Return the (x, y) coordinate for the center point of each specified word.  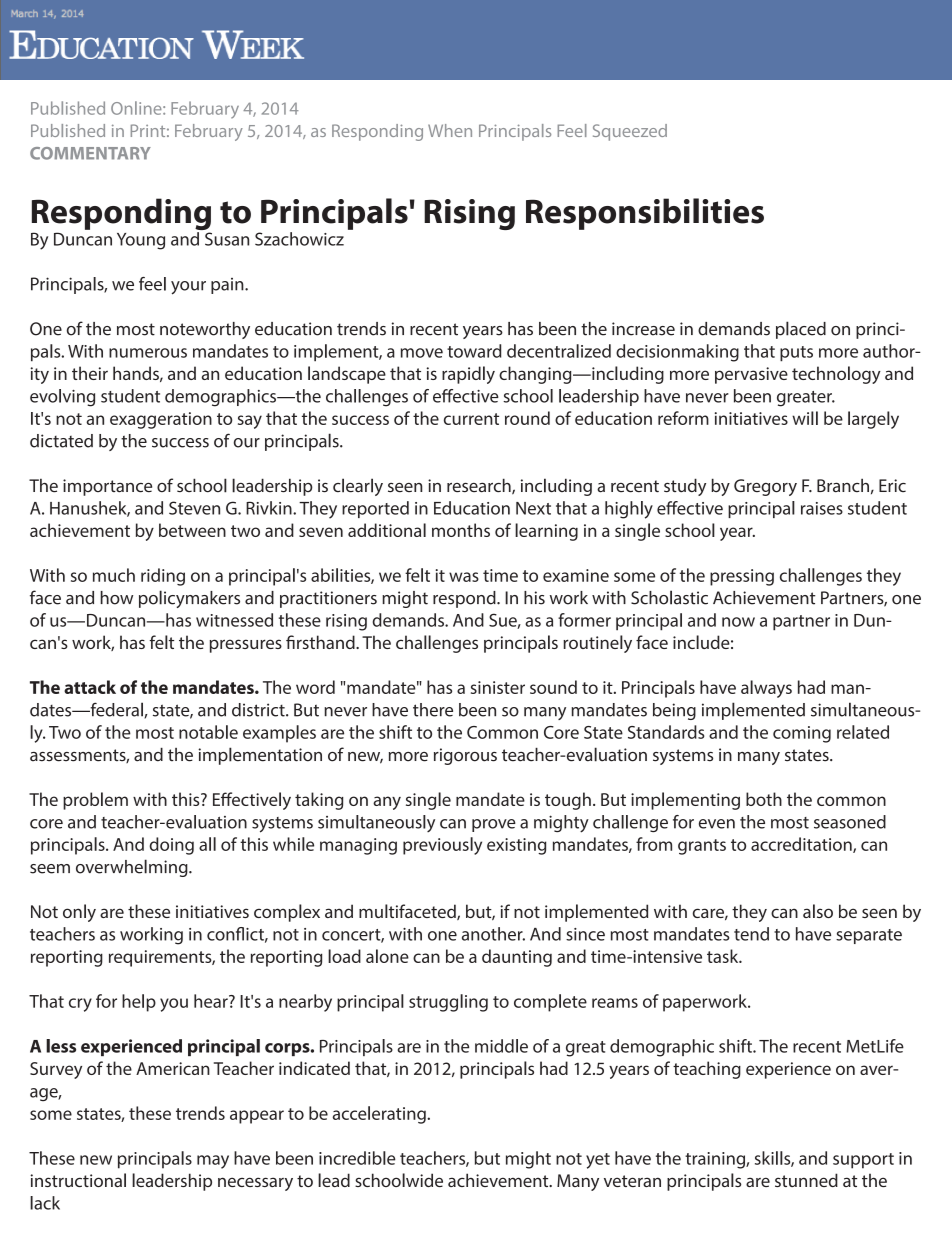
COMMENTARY (90, 153)
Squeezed (630, 132)
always (766, 689)
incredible (357, 1158)
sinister (498, 687)
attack (90, 687)
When (450, 130)
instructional (78, 1180)
